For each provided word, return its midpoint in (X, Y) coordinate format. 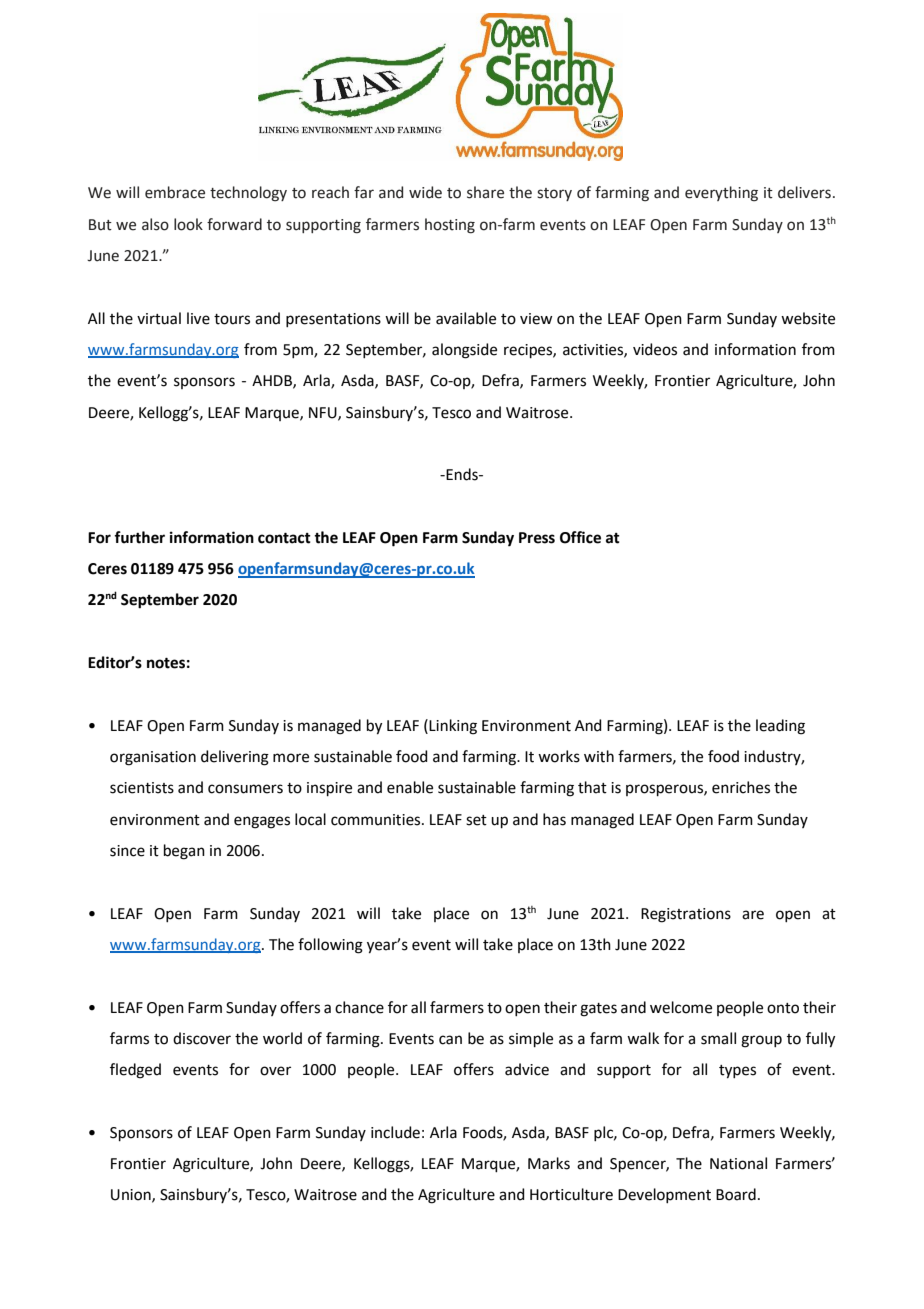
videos (655, 349)
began (184, 852)
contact (284, 538)
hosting (450, 226)
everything (721, 194)
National (738, 1163)
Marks (549, 1163)
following (330, 946)
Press (537, 538)
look (188, 224)
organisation (153, 758)
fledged (135, 1071)
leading (780, 727)
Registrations (686, 915)
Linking (453, 727)
